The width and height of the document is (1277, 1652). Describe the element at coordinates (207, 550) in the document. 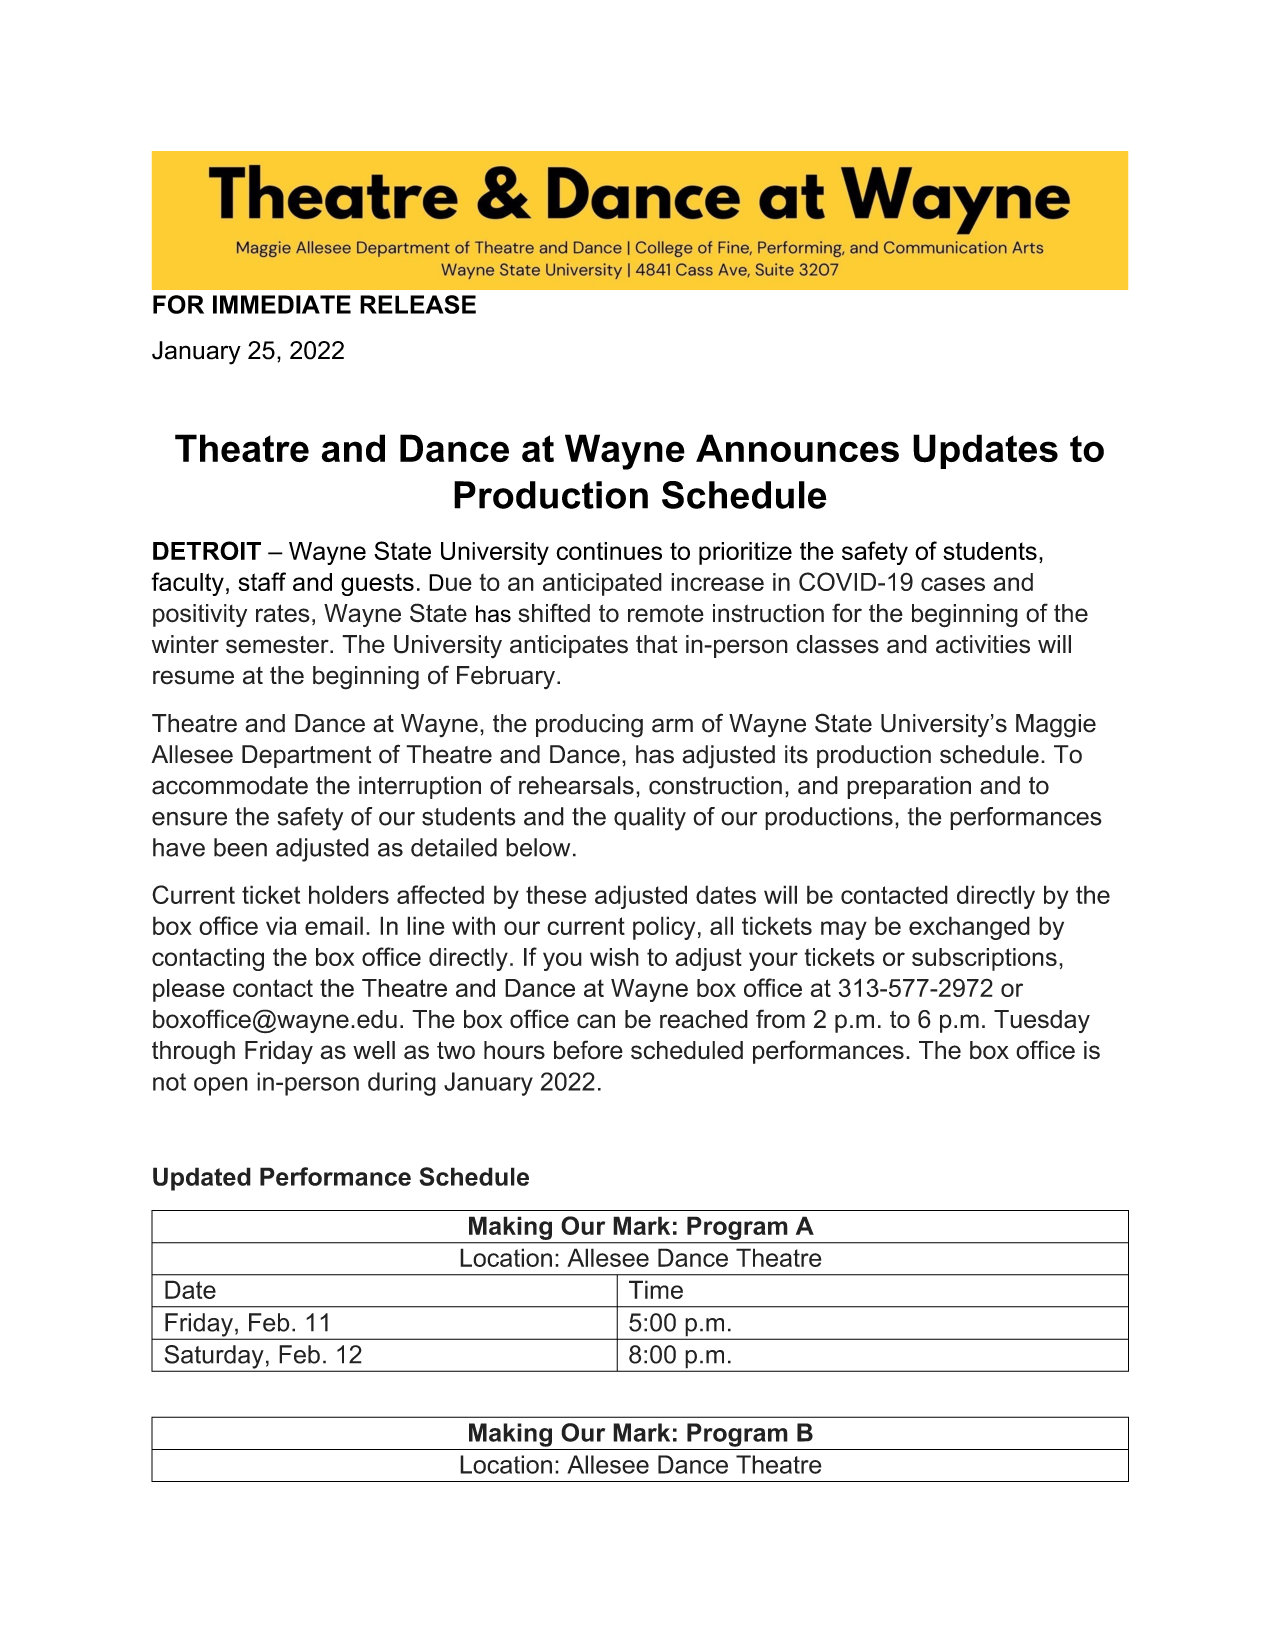

I see `DETROIT` at that location.
